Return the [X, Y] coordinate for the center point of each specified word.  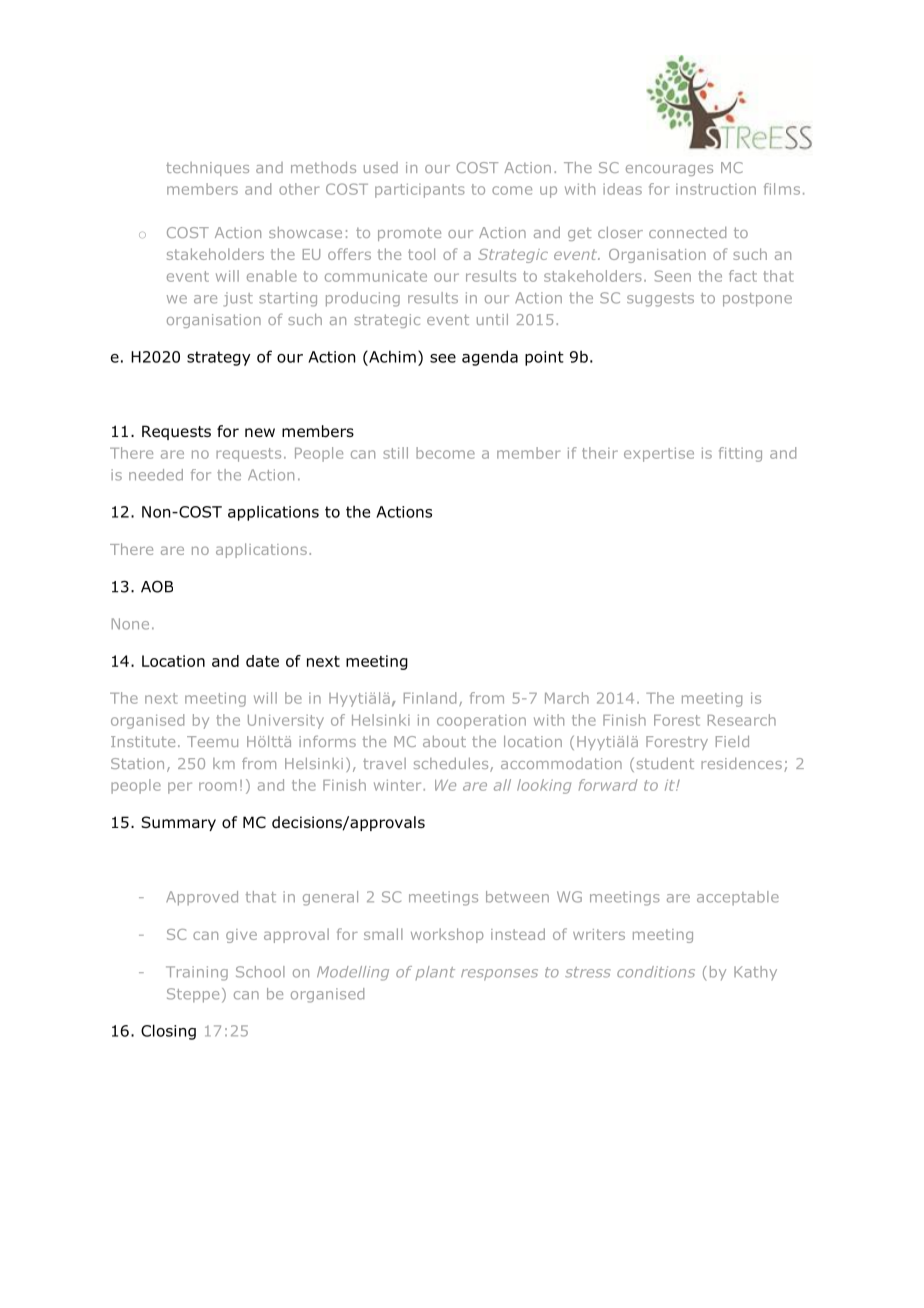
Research [742, 720]
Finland [430, 698]
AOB [157, 586]
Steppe [193, 995]
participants [420, 190]
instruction [716, 189]
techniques [207, 169]
